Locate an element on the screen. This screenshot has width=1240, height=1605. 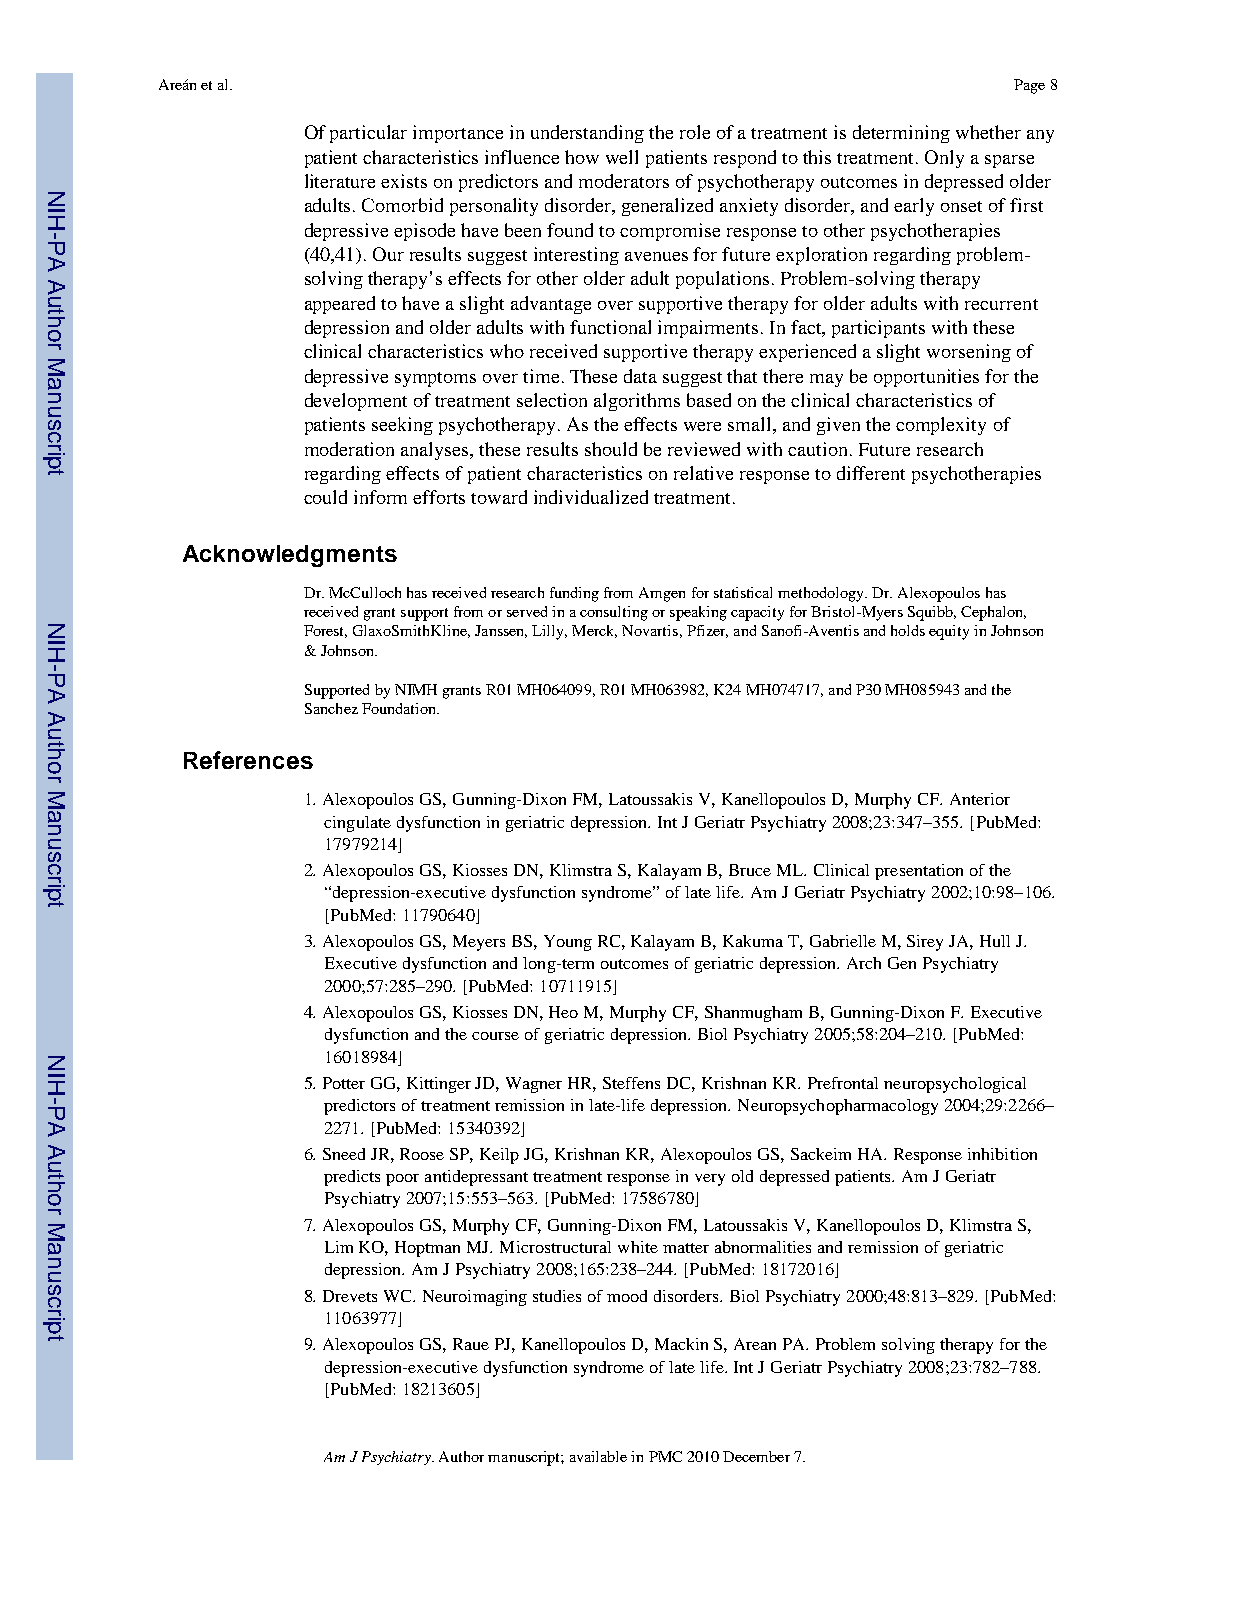
particular is located at coordinates (368, 134).
